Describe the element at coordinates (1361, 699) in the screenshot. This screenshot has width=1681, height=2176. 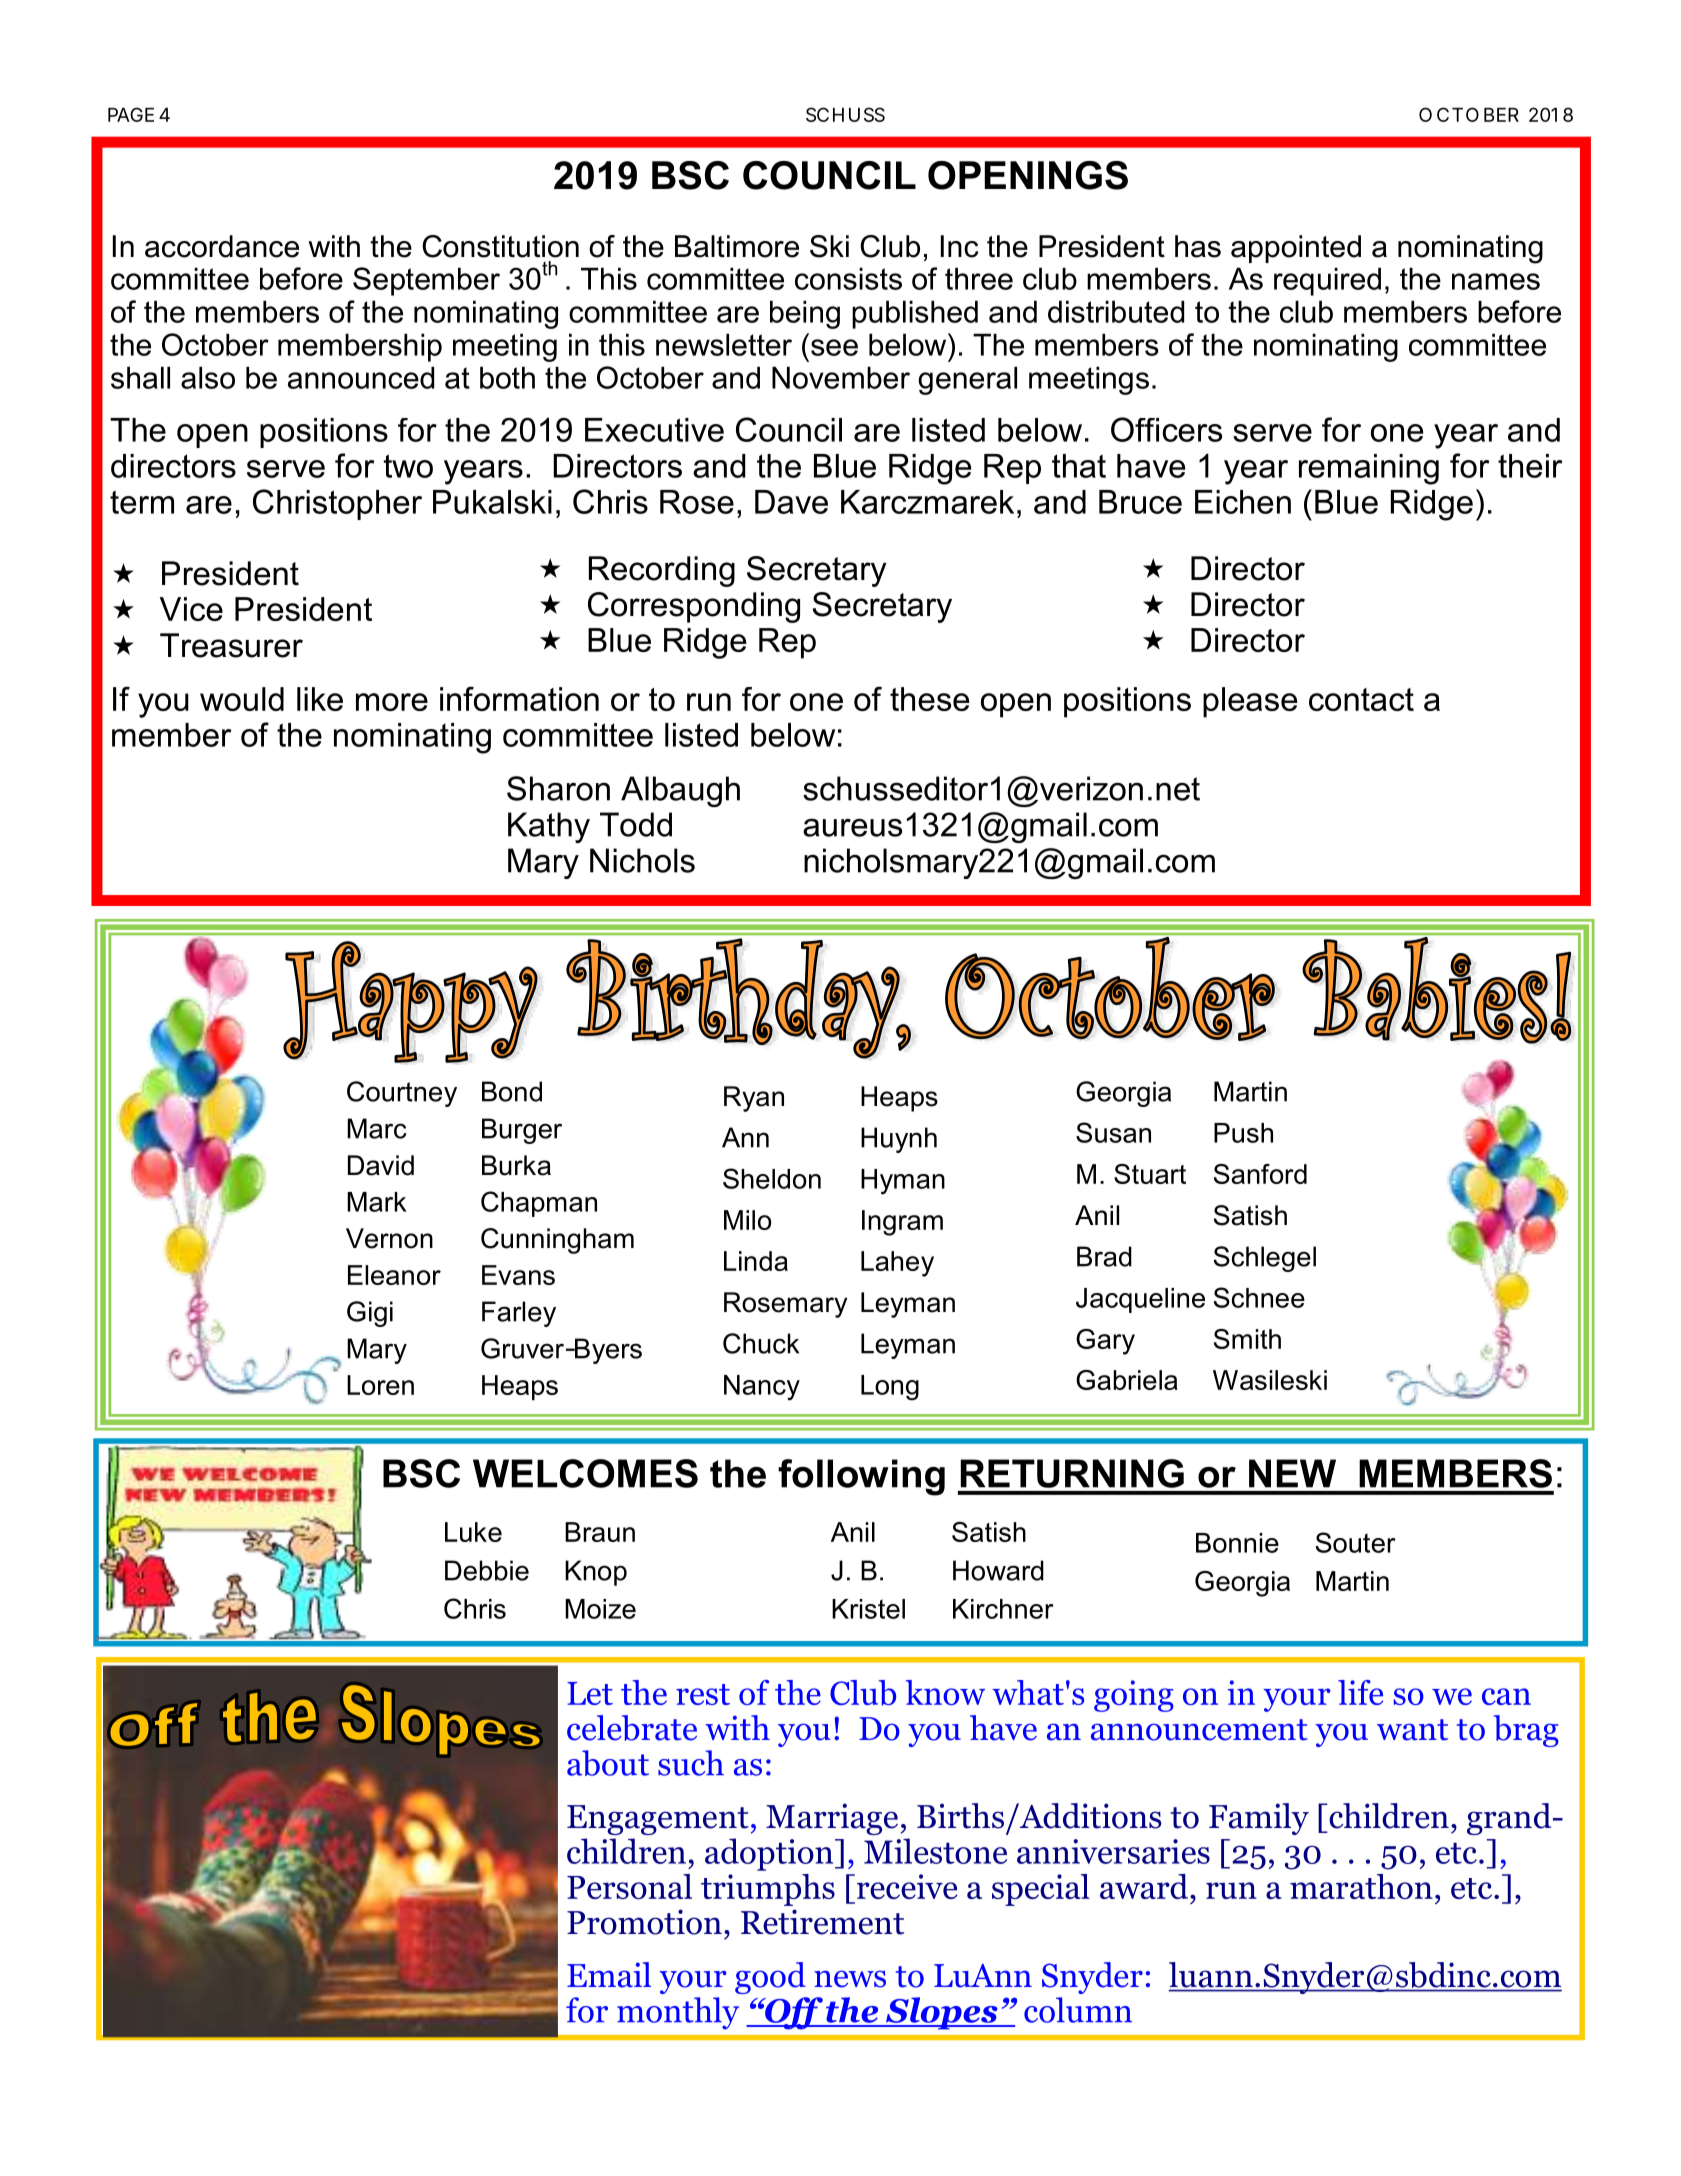
I see `contact` at that location.
